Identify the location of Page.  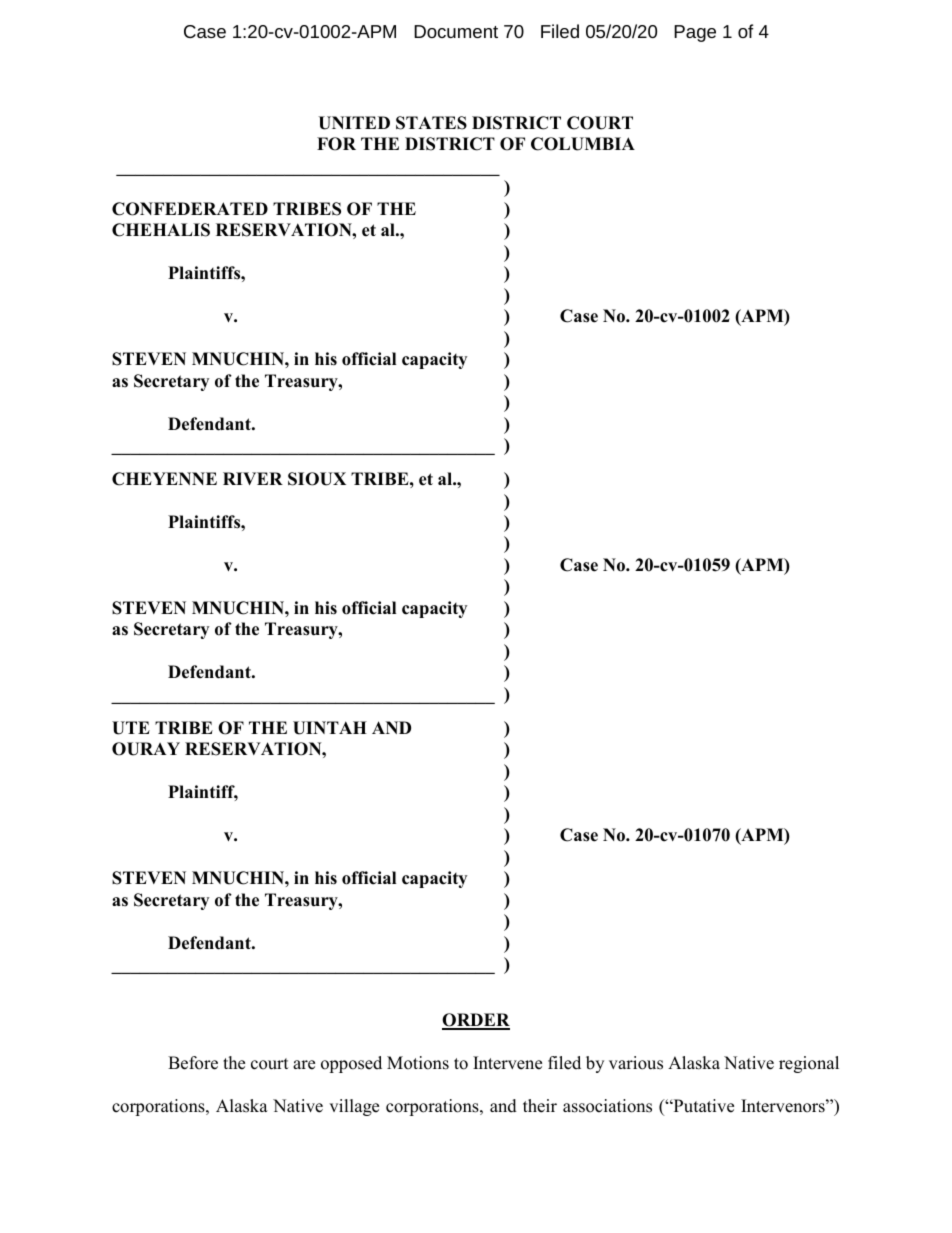
(695, 33).
